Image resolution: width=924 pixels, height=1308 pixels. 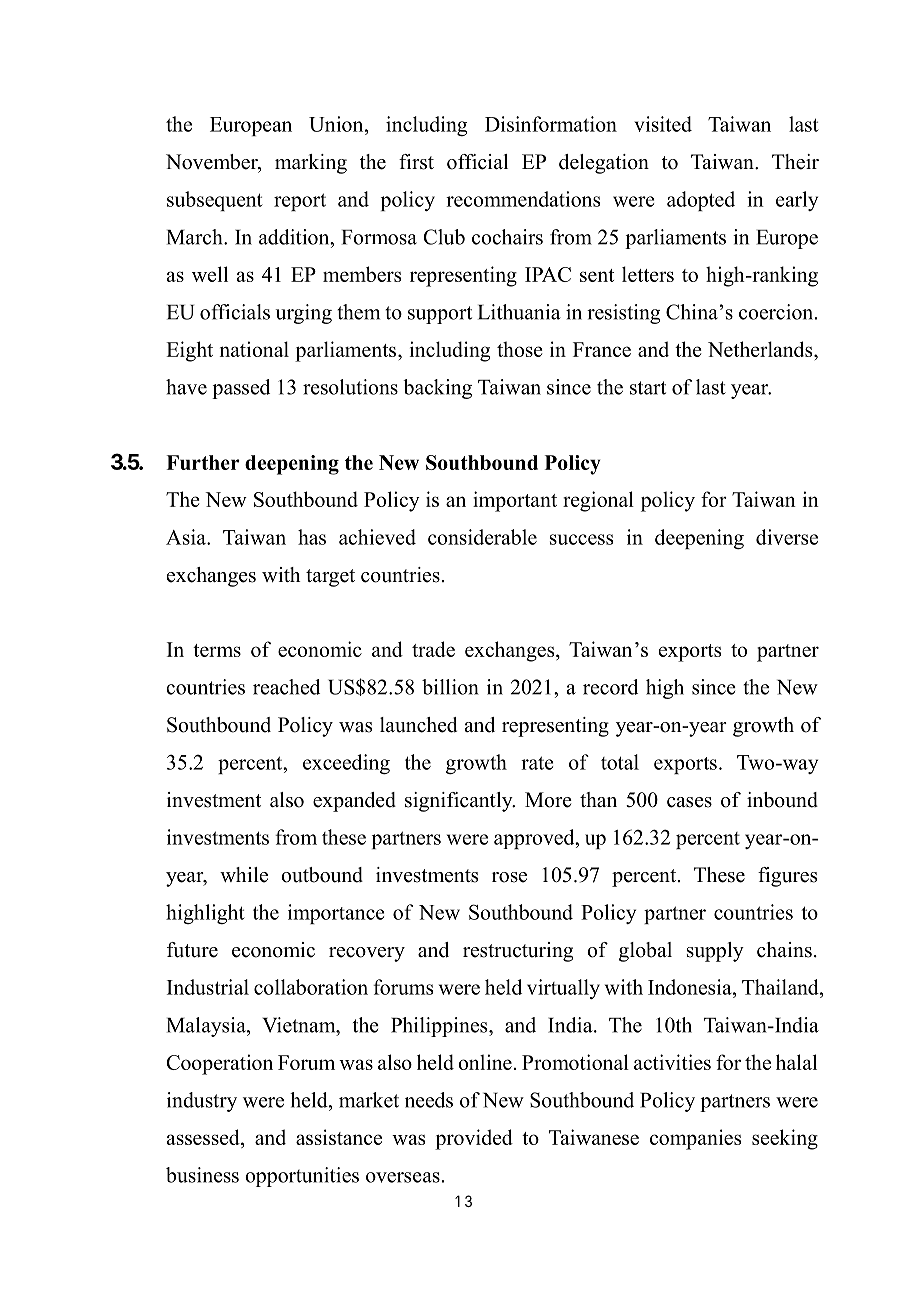 What do you see at coordinates (302, 1177) in the screenshot?
I see `opportunities` at bounding box center [302, 1177].
